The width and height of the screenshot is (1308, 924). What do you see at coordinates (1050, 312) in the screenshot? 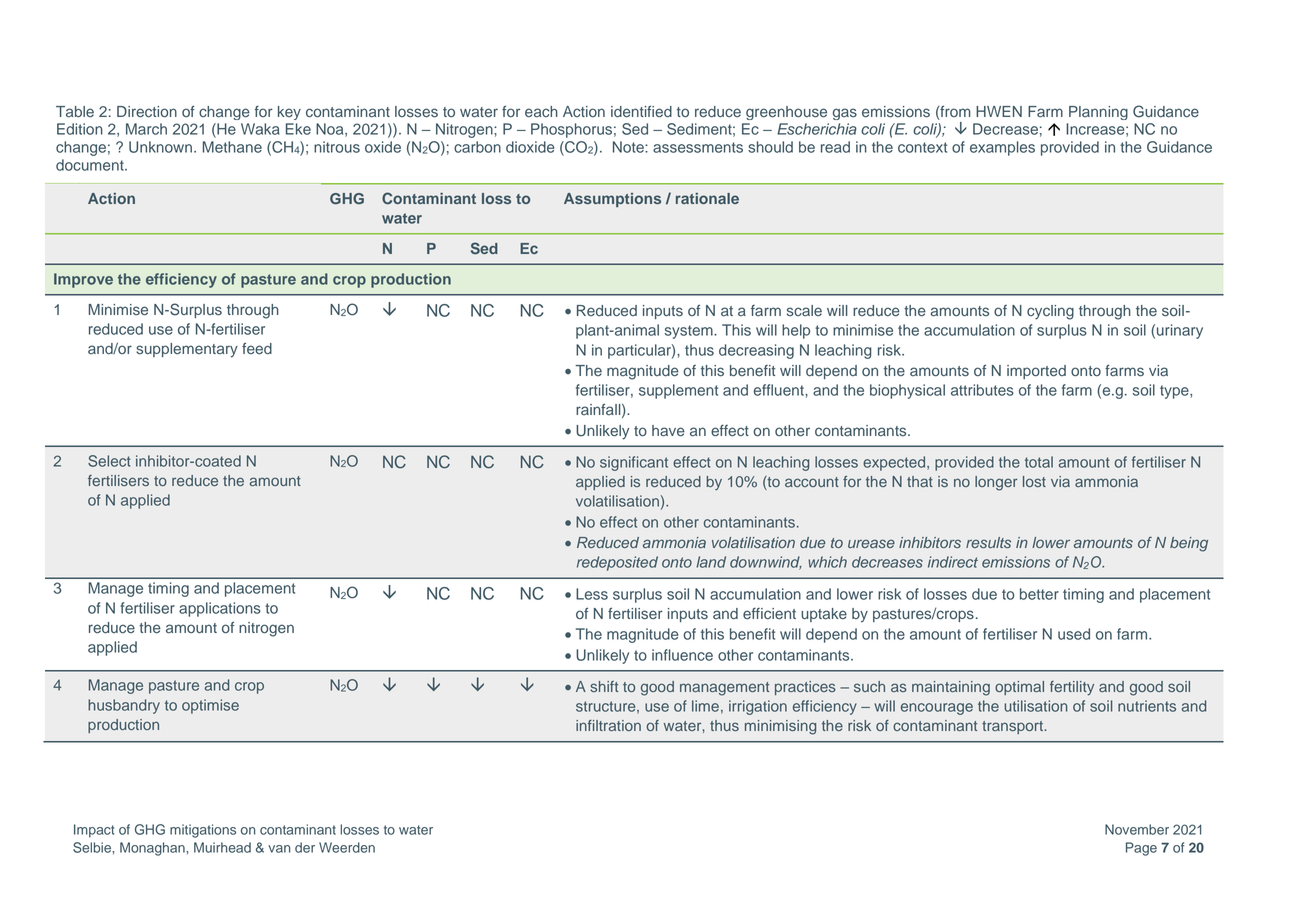
I see `cycling` at bounding box center [1050, 312].
